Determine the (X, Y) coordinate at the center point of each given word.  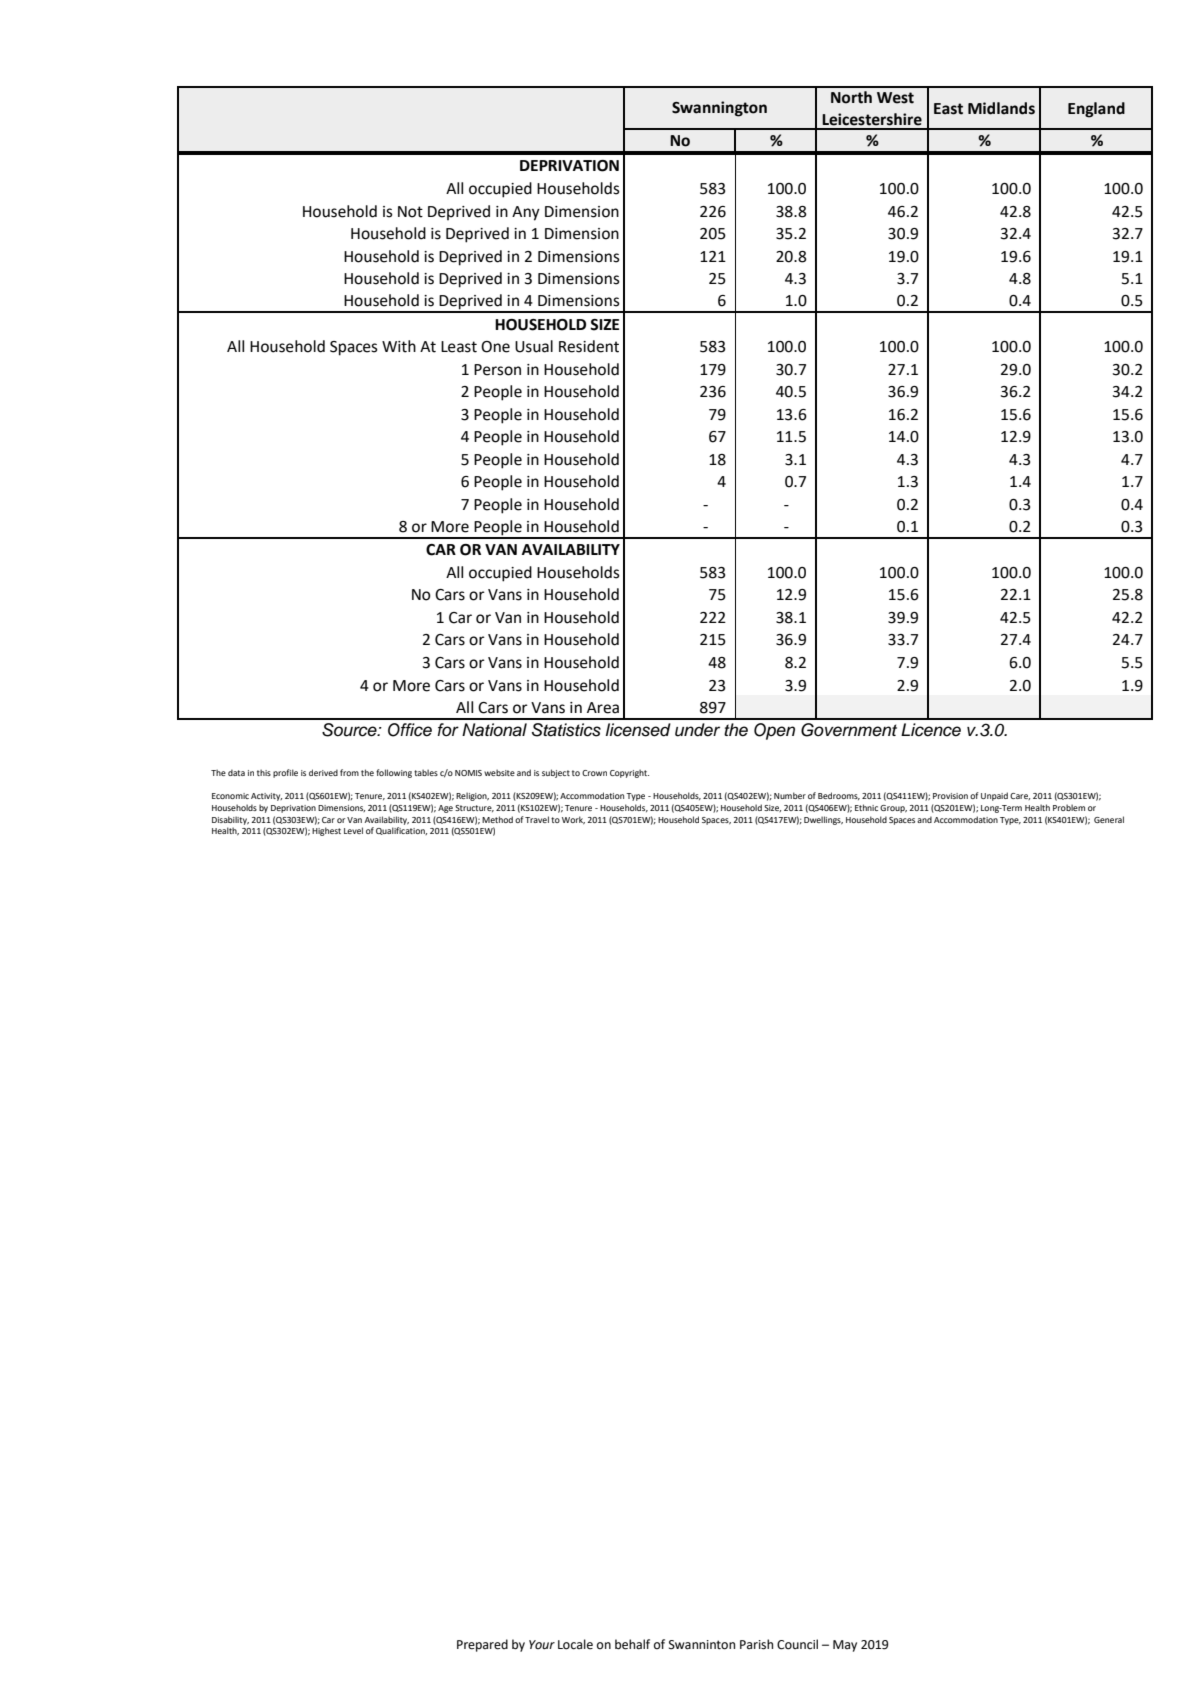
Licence (931, 730)
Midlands (1001, 108)
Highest (326, 831)
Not (410, 212)
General (1109, 819)
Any (526, 213)
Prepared (482, 1645)
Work (573, 820)
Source (350, 730)
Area (603, 708)
